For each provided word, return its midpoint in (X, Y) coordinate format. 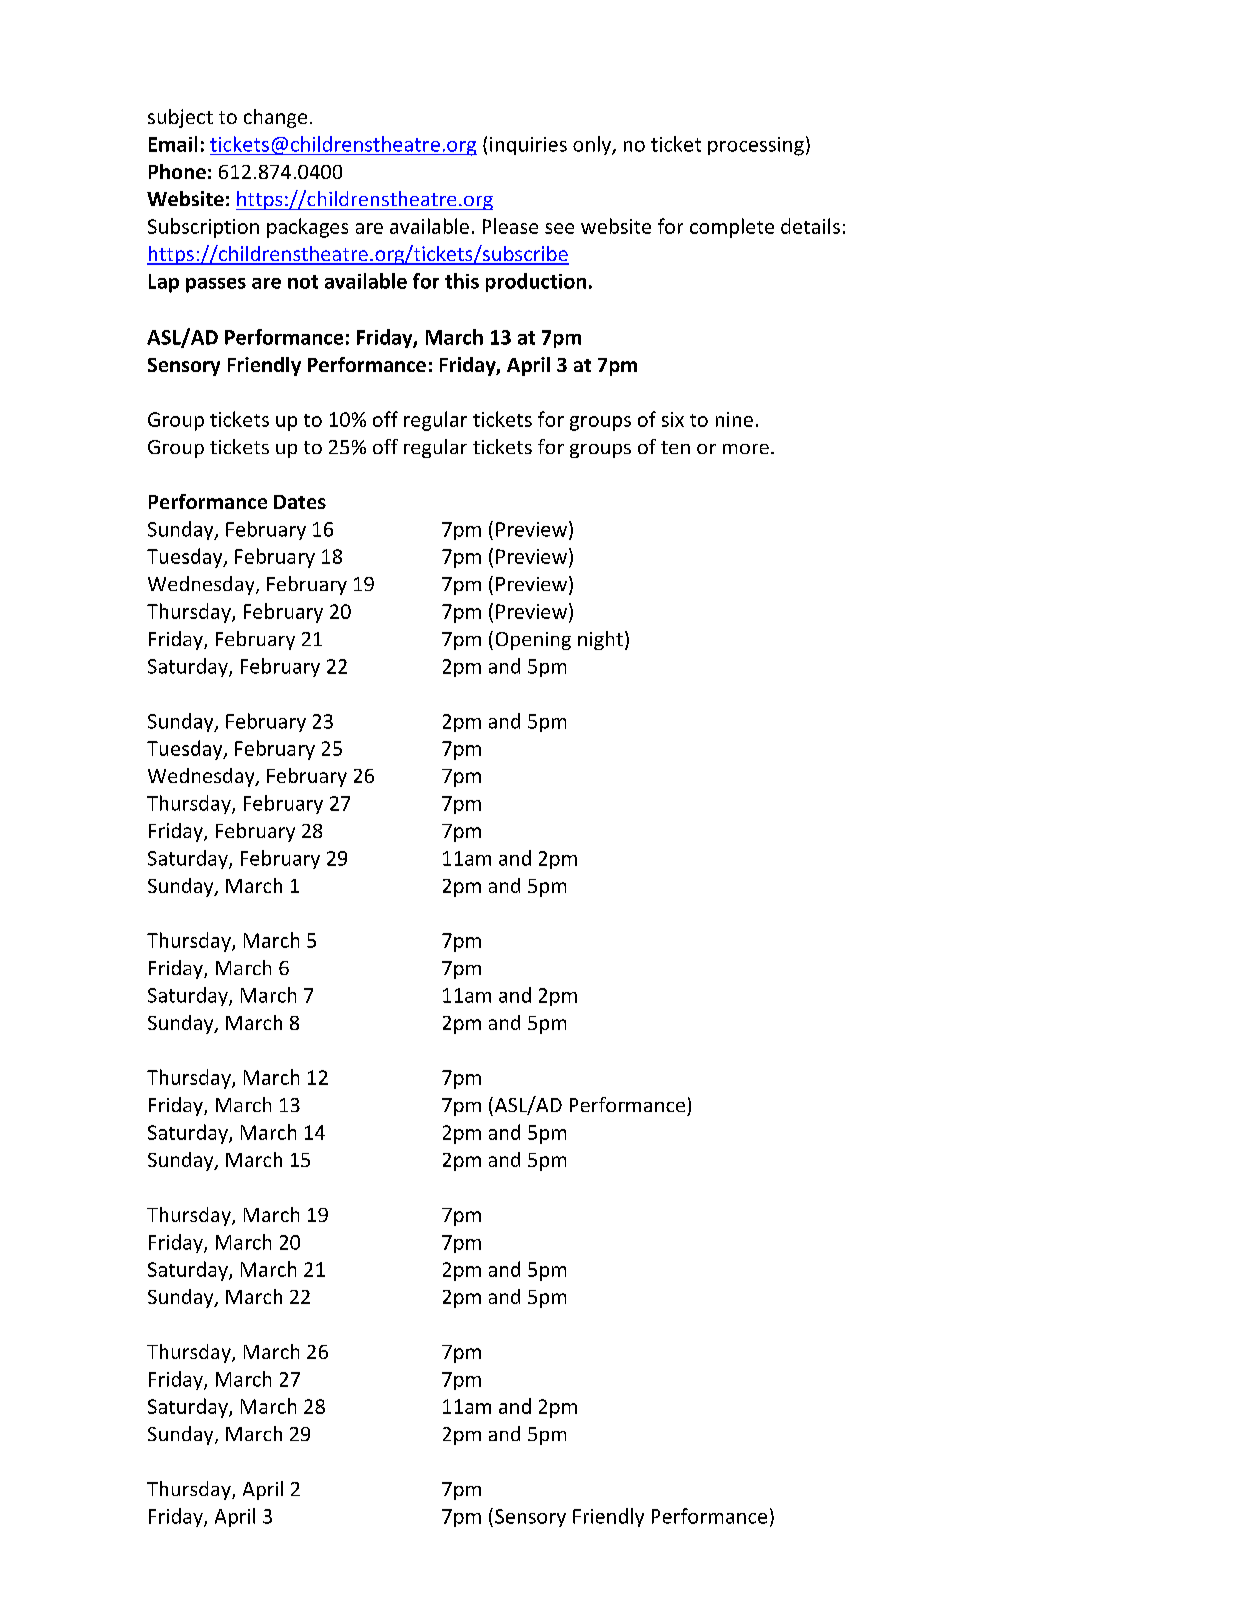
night (600, 640)
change (275, 118)
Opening (533, 641)
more (746, 449)
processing (756, 146)
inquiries (528, 146)
